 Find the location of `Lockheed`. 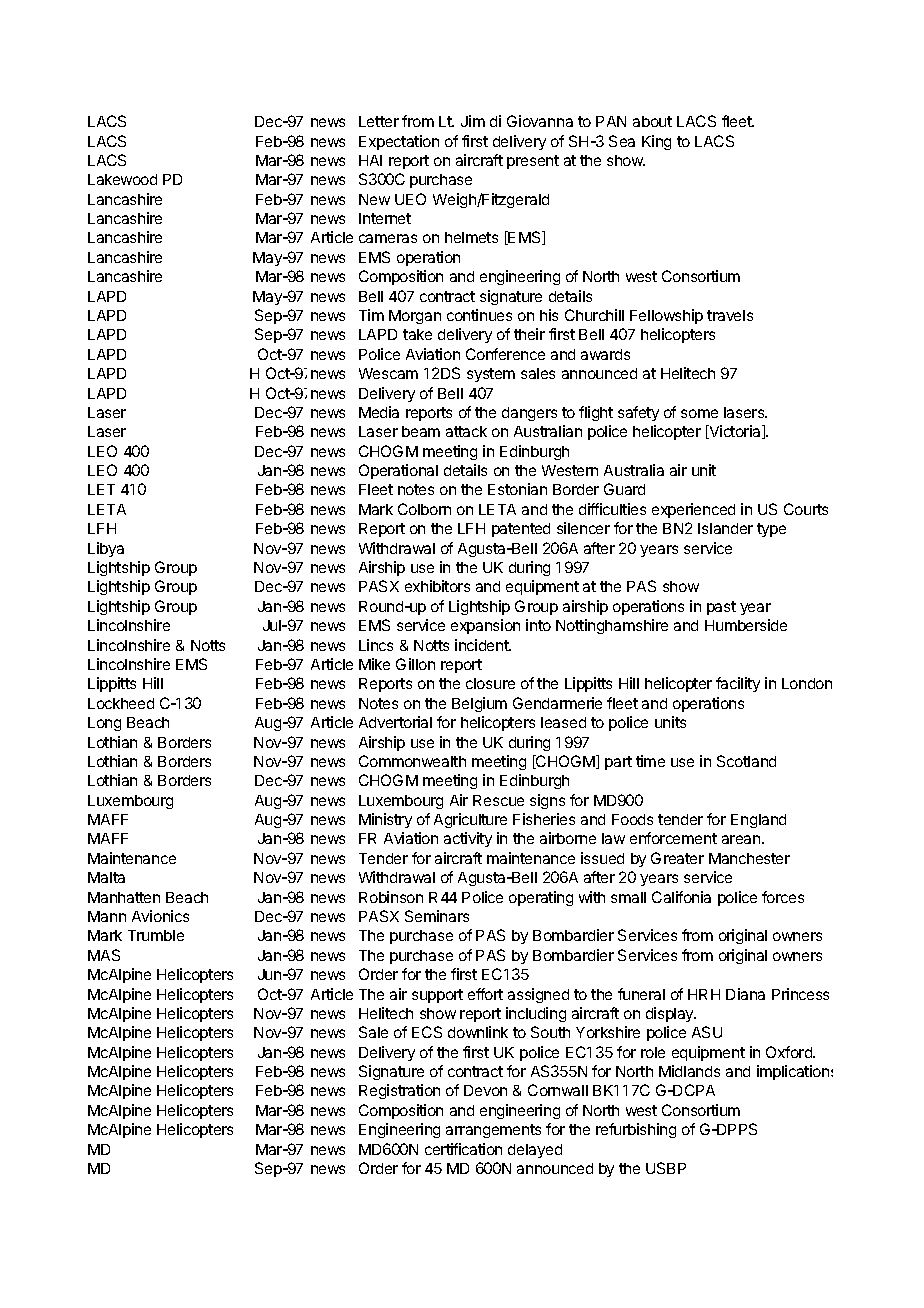

Lockheed is located at coordinates (121, 703).
